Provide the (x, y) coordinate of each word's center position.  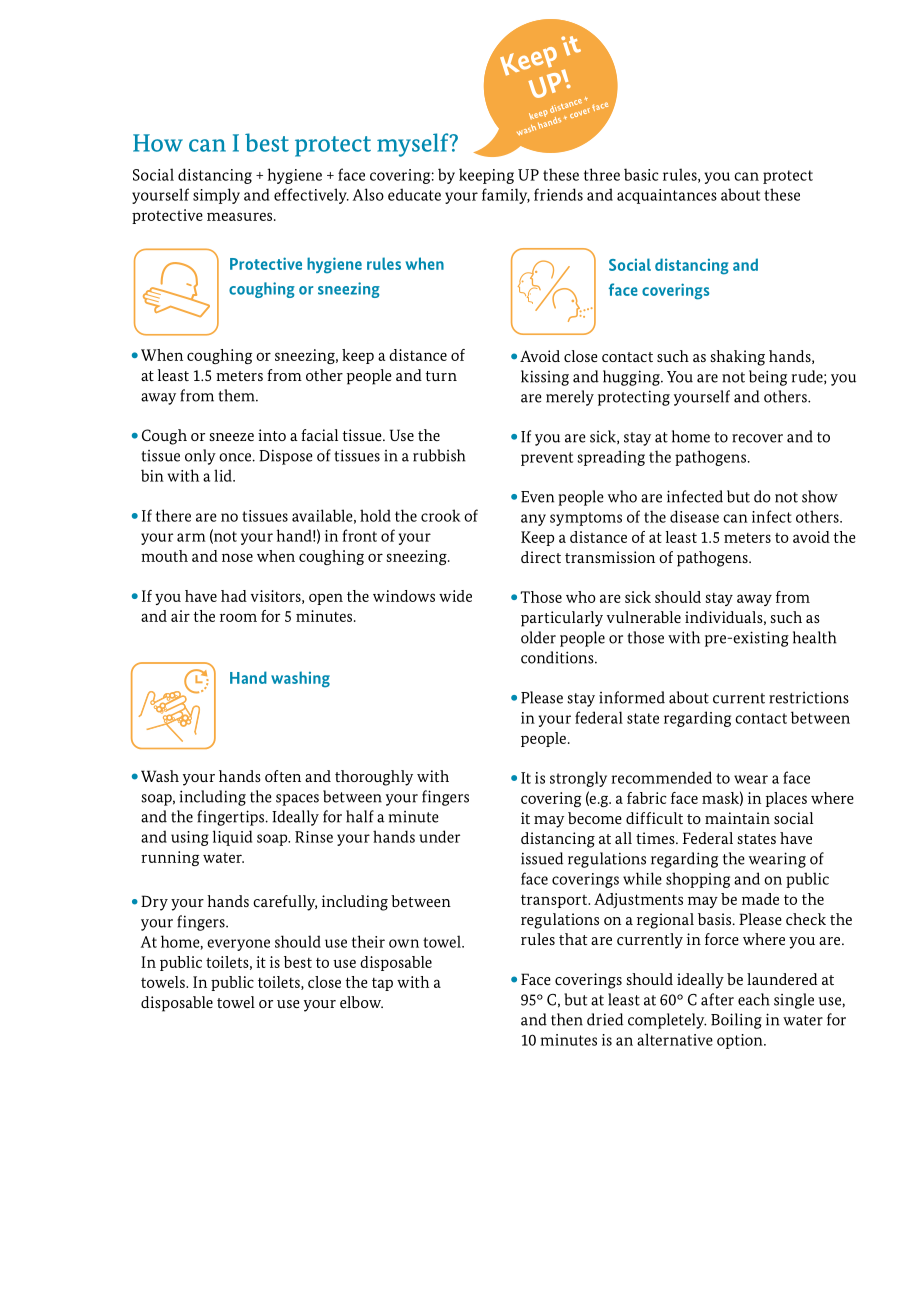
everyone (238, 945)
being (768, 378)
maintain (737, 818)
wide (455, 596)
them (238, 395)
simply (216, 196)
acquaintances (667, 196)
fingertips (232, 818)
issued (542, 858)
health (815, 637)
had (234, 596)
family (506, 196)
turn (441, 376)
